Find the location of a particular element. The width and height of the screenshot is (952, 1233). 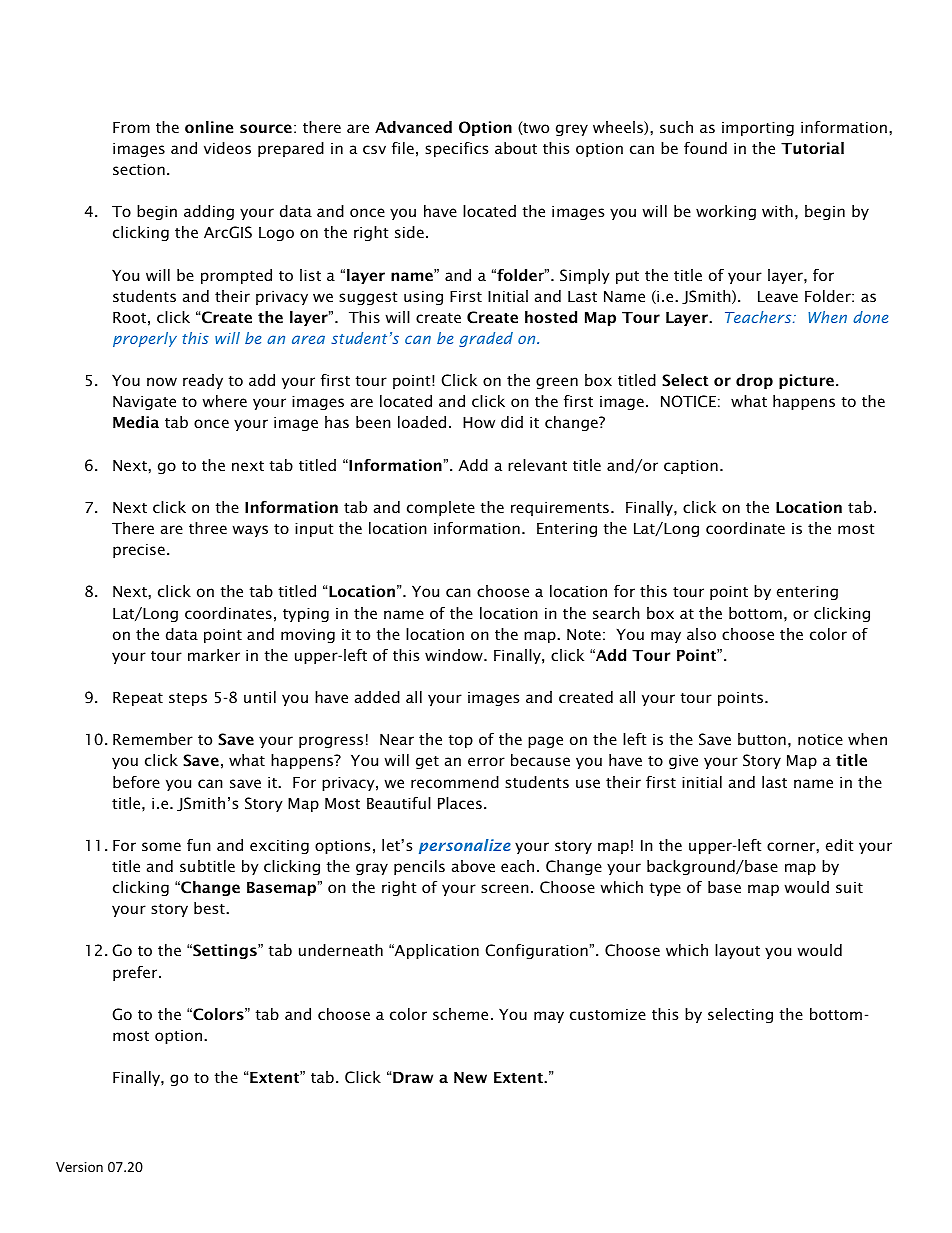

Version is located at coordinates (79, 1167).
